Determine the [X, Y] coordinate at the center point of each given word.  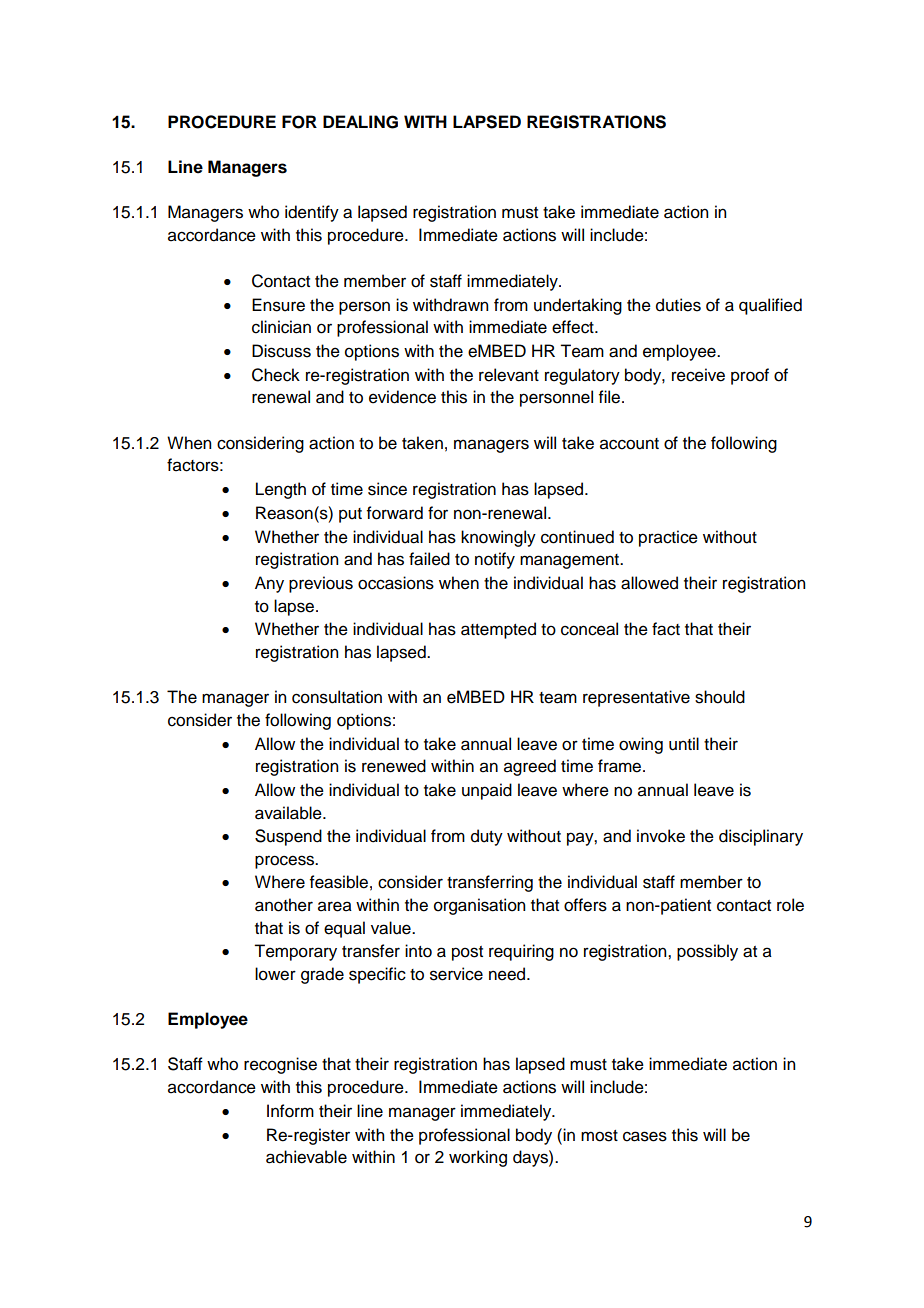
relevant [509, 375]
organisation [479, 906]
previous [321, 584]
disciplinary [761, 837]
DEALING [360, 122]
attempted [498, 630]
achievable [306, 1157]
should [720, 697]
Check [276, 375]
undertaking [578, 306]
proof [750, 376]
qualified [770, 306]
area [335, 906]
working [478, 1158]
